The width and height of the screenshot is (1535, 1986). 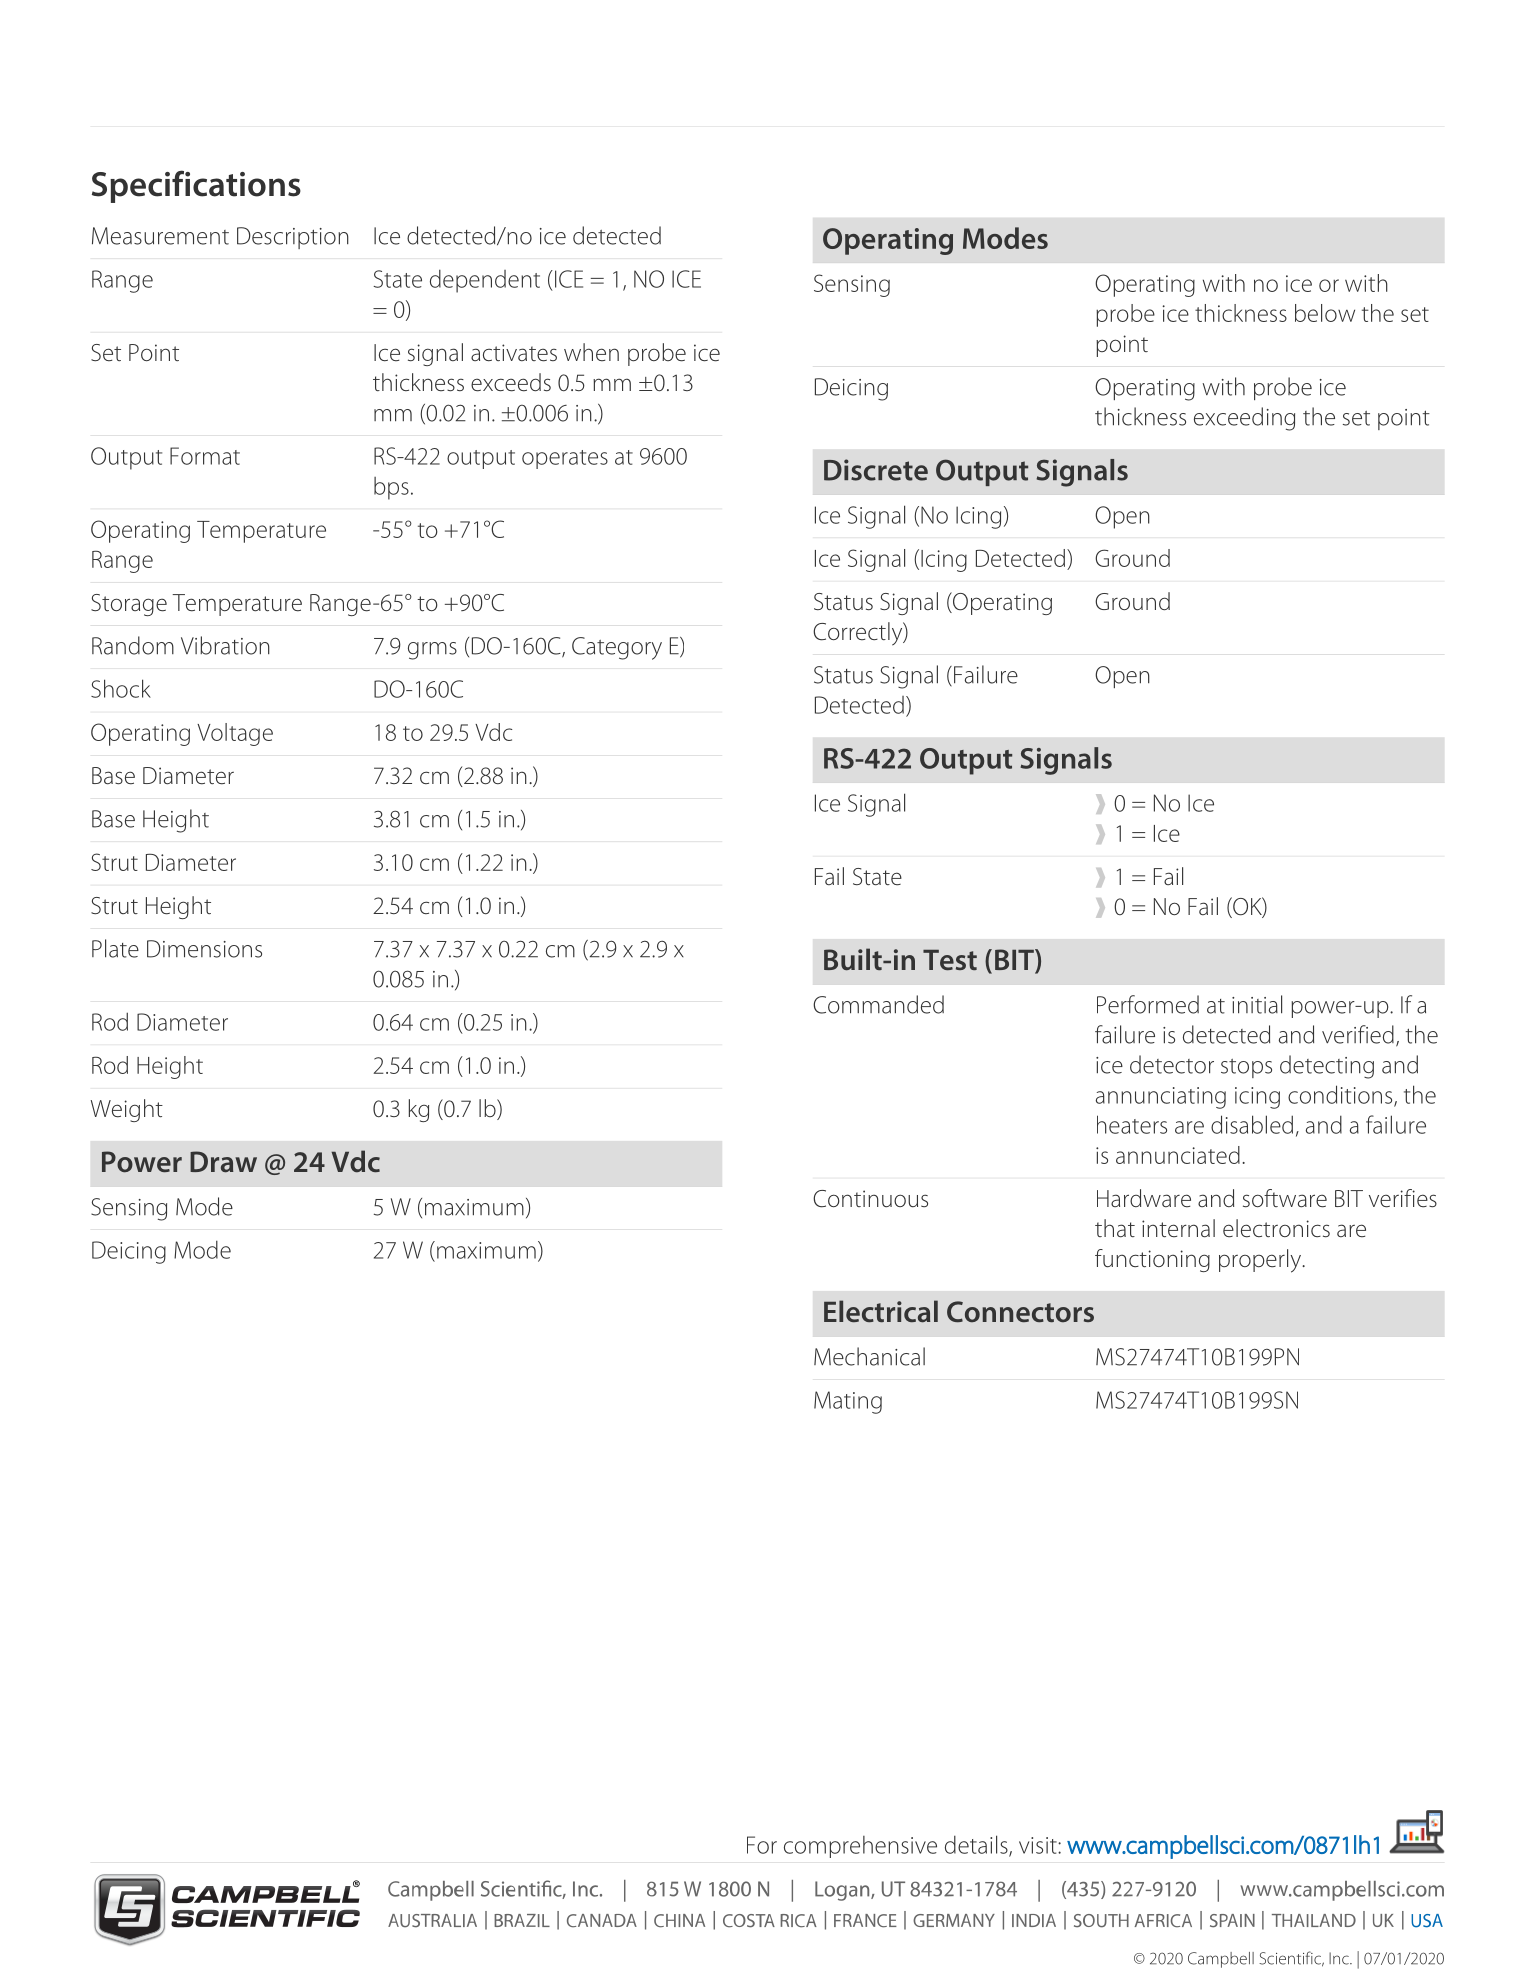 What do you see at coordinates (223, 1162) in the screenshot?
I see `Draw` at bounding box center [223, 1162].
